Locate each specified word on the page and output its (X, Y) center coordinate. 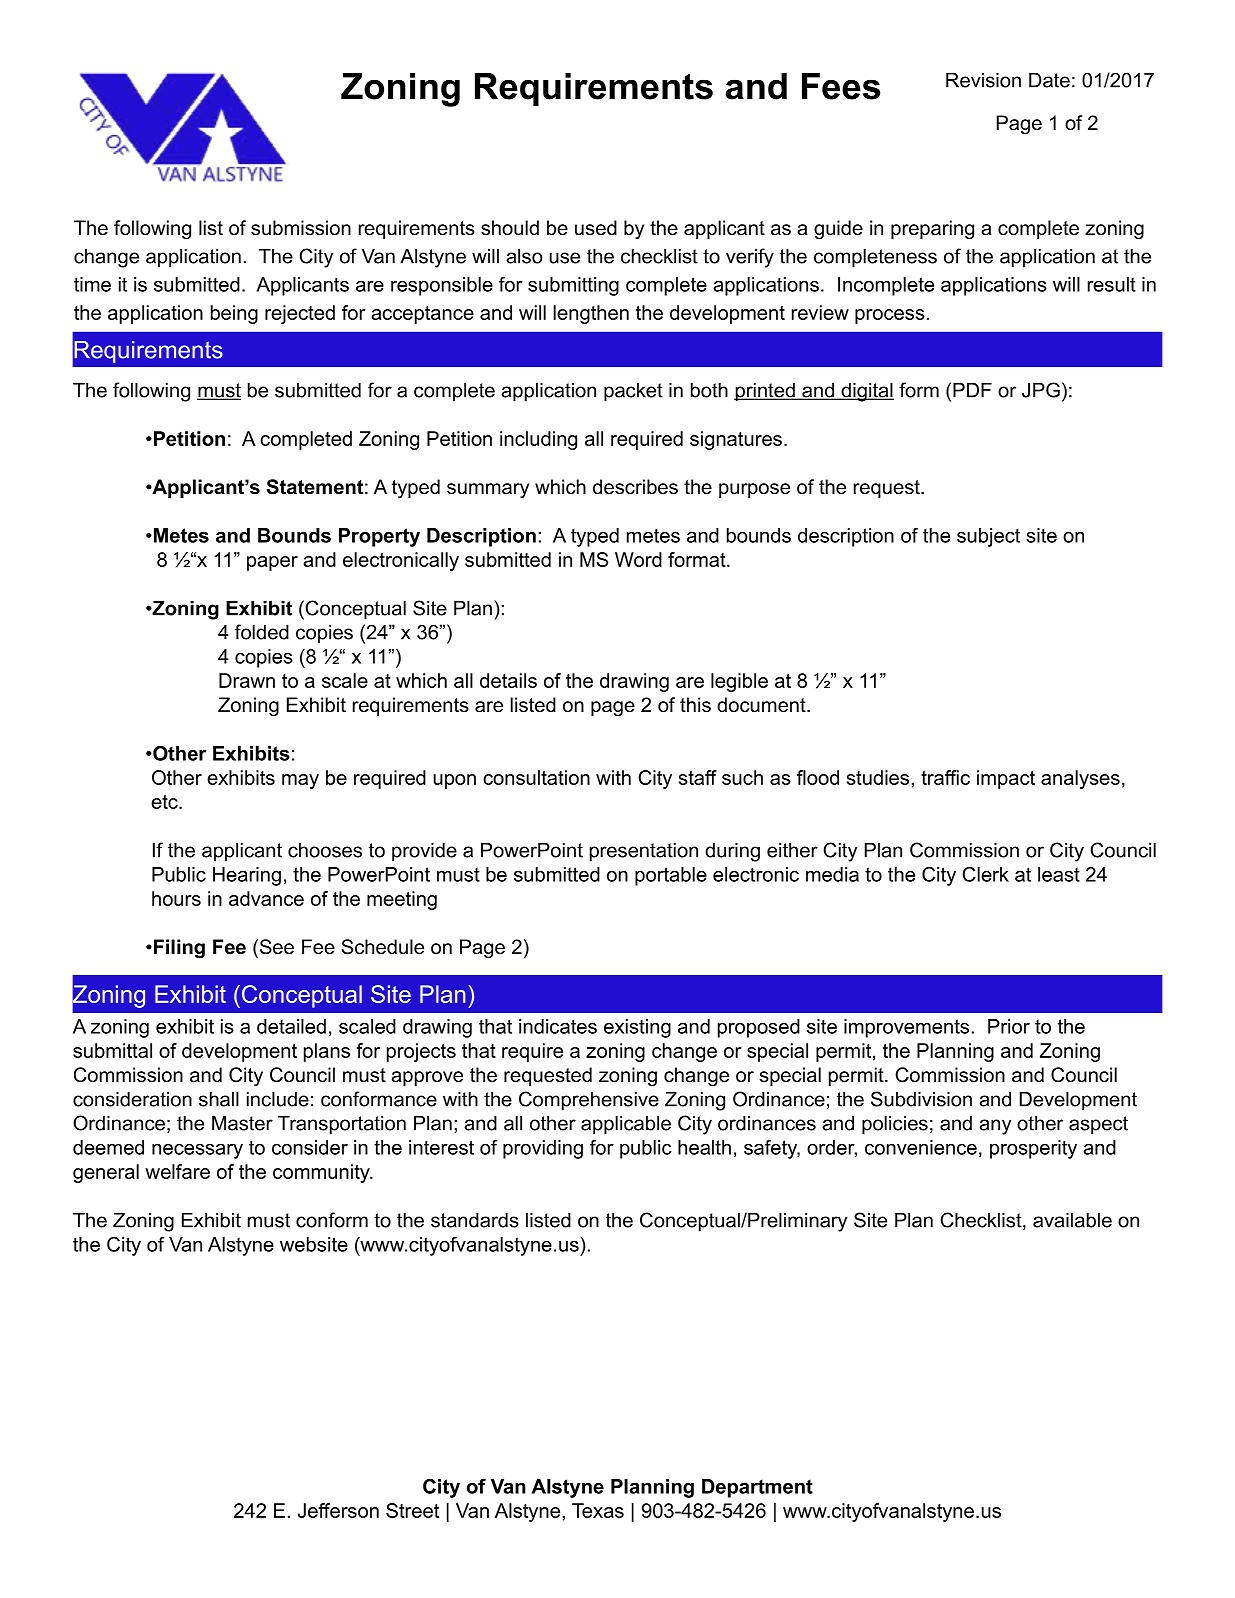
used (596, 228)
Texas (598, 1510)
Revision (983, 80)
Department (757, 1488)
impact (1006, 779)
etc (165, 802)
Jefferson (338, 1510)
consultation (536, 777)
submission (301, 228)
